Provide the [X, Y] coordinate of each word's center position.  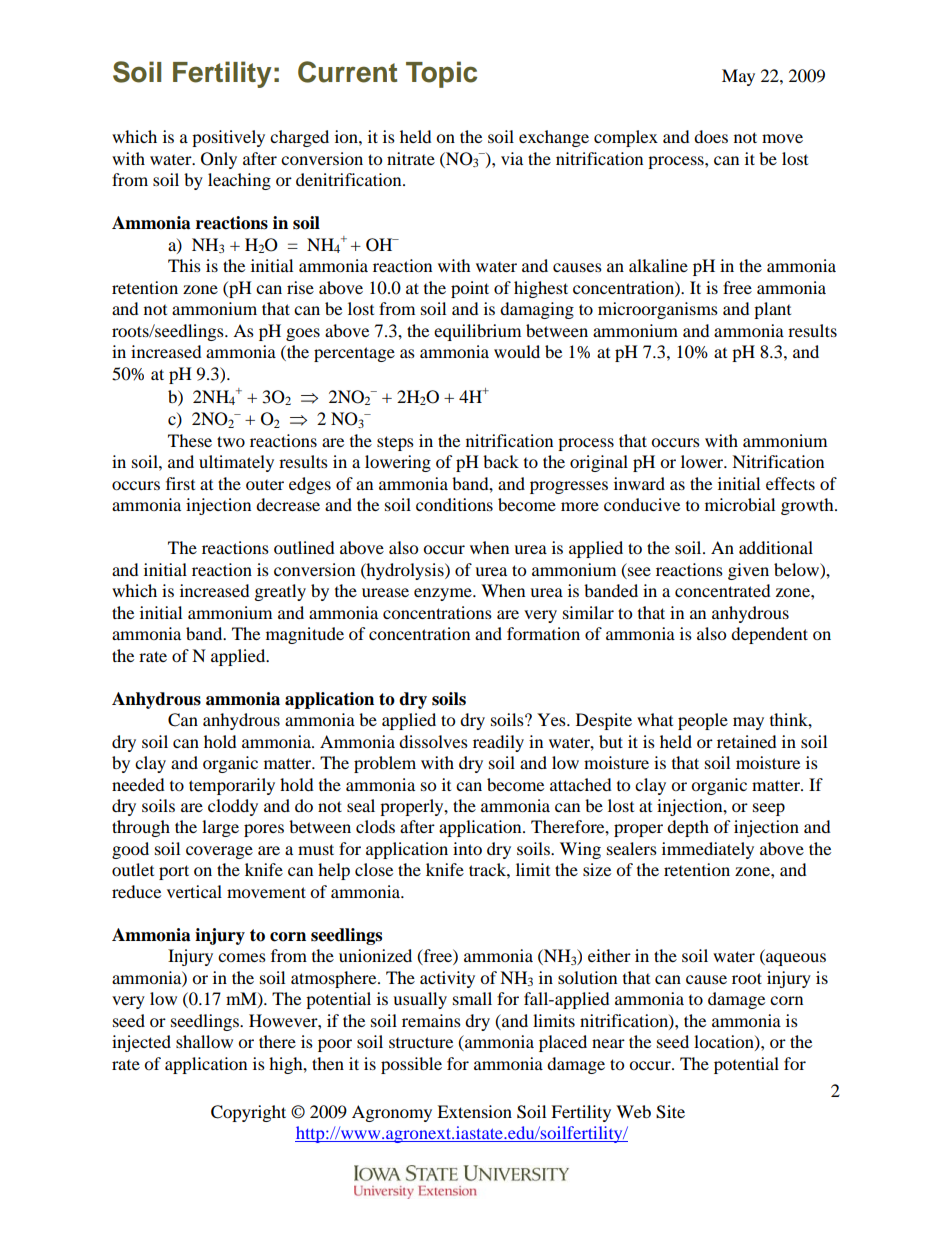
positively [228, 138]
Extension [474, 1111]
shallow [204, 1041]
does [711, 136]
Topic [441, 74]
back [501, 461]
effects [790, 483]
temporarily [232, 786]
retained [747, 741]
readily [498, 743]
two [231, 441]
